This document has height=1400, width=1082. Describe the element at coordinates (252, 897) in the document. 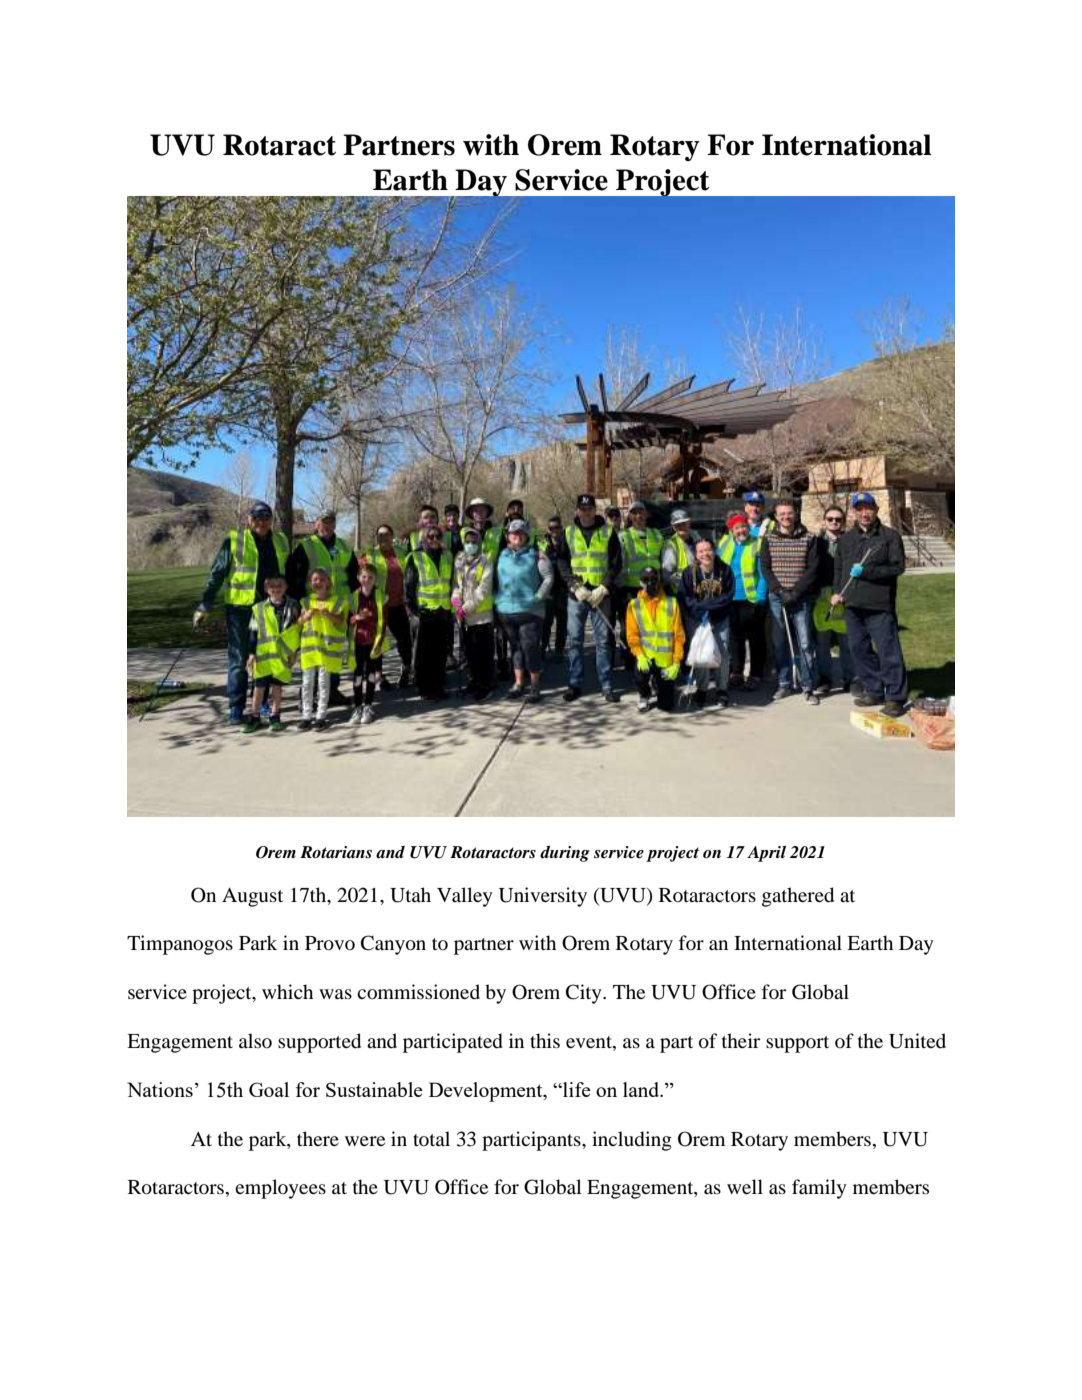

I see `August` at that location.
